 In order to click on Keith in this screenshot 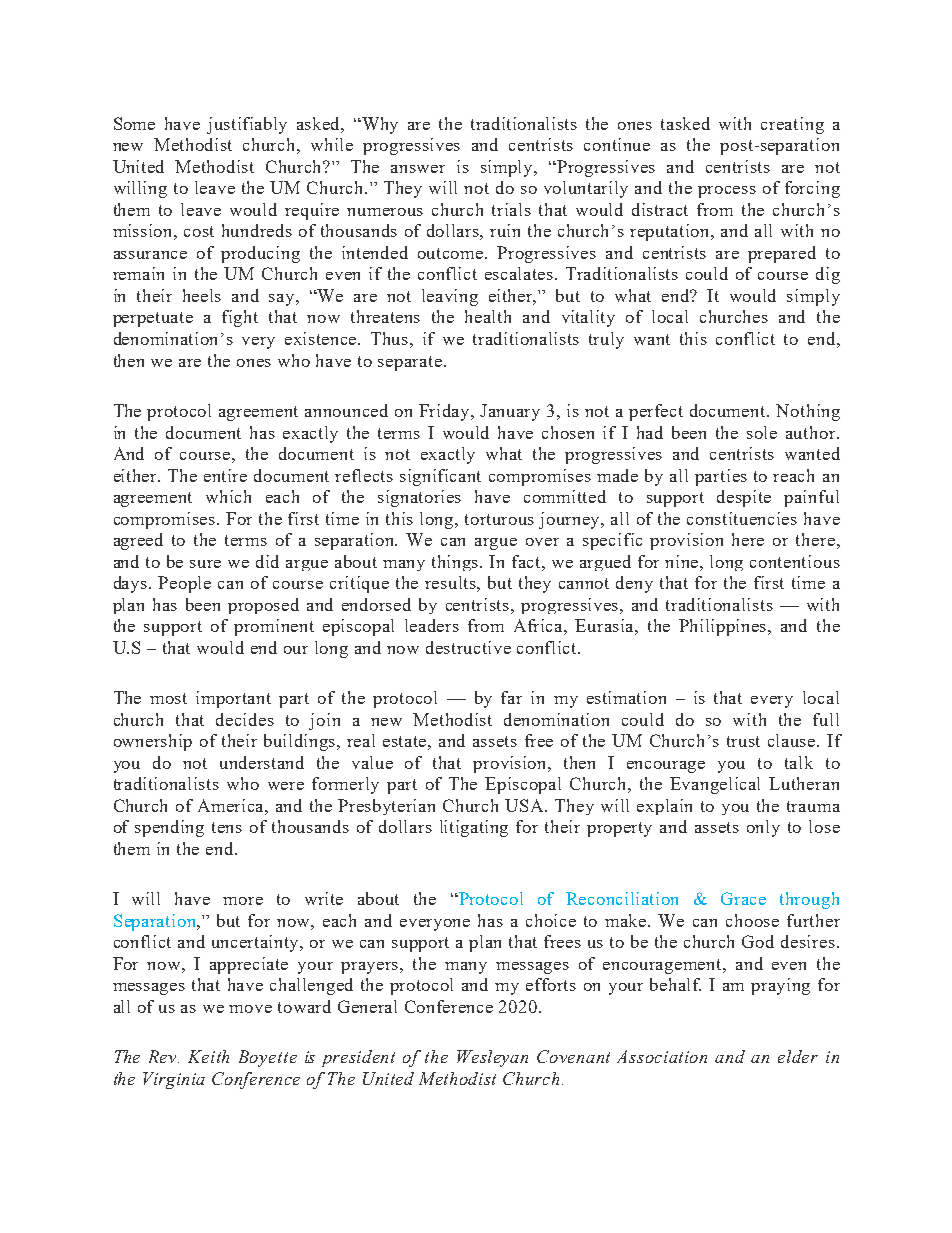, I will do `click(208, 1056)`.
